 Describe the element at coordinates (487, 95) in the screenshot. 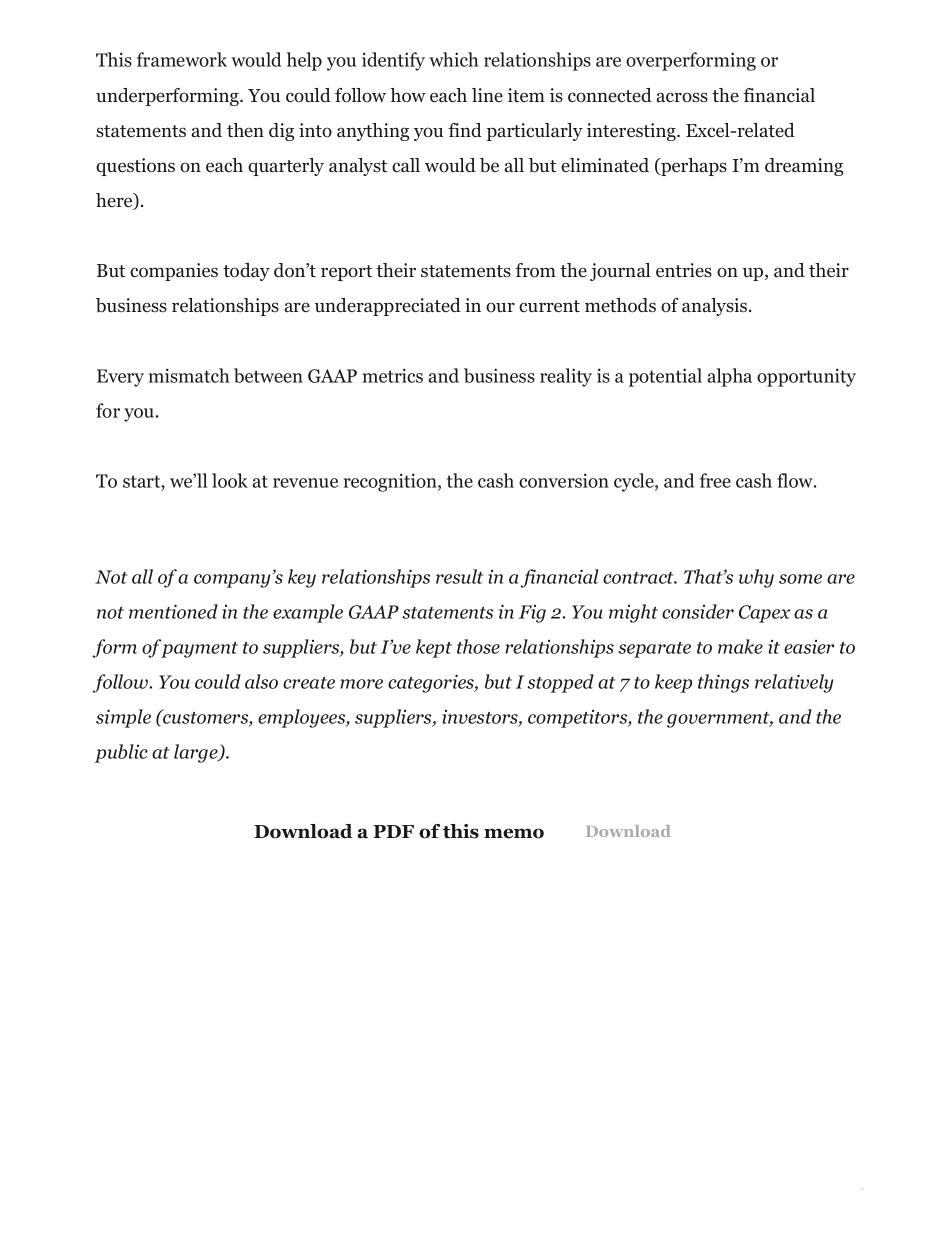

I see `line` at that location.
